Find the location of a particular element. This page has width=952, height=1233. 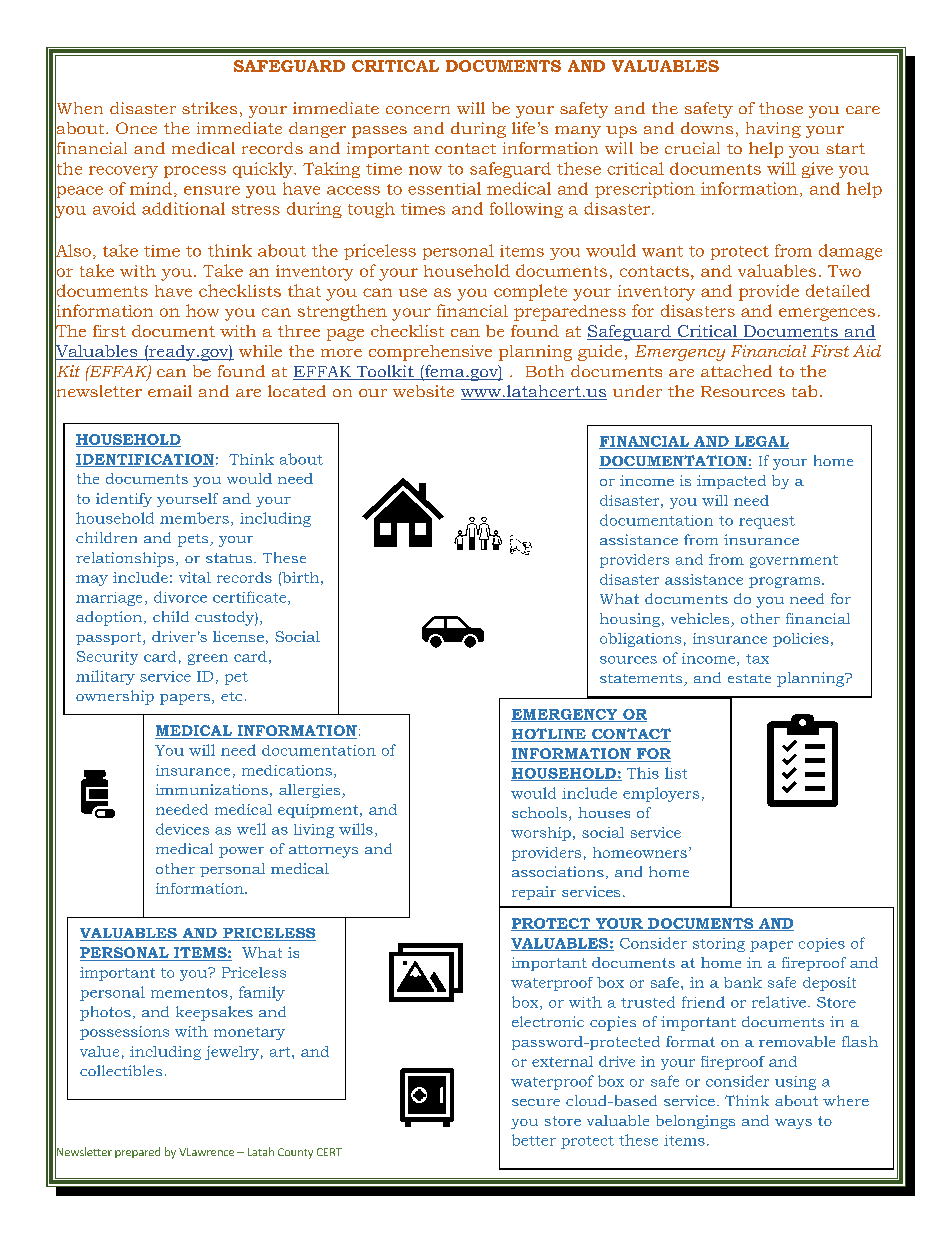

divorce is located at coordinates (180, 597).
